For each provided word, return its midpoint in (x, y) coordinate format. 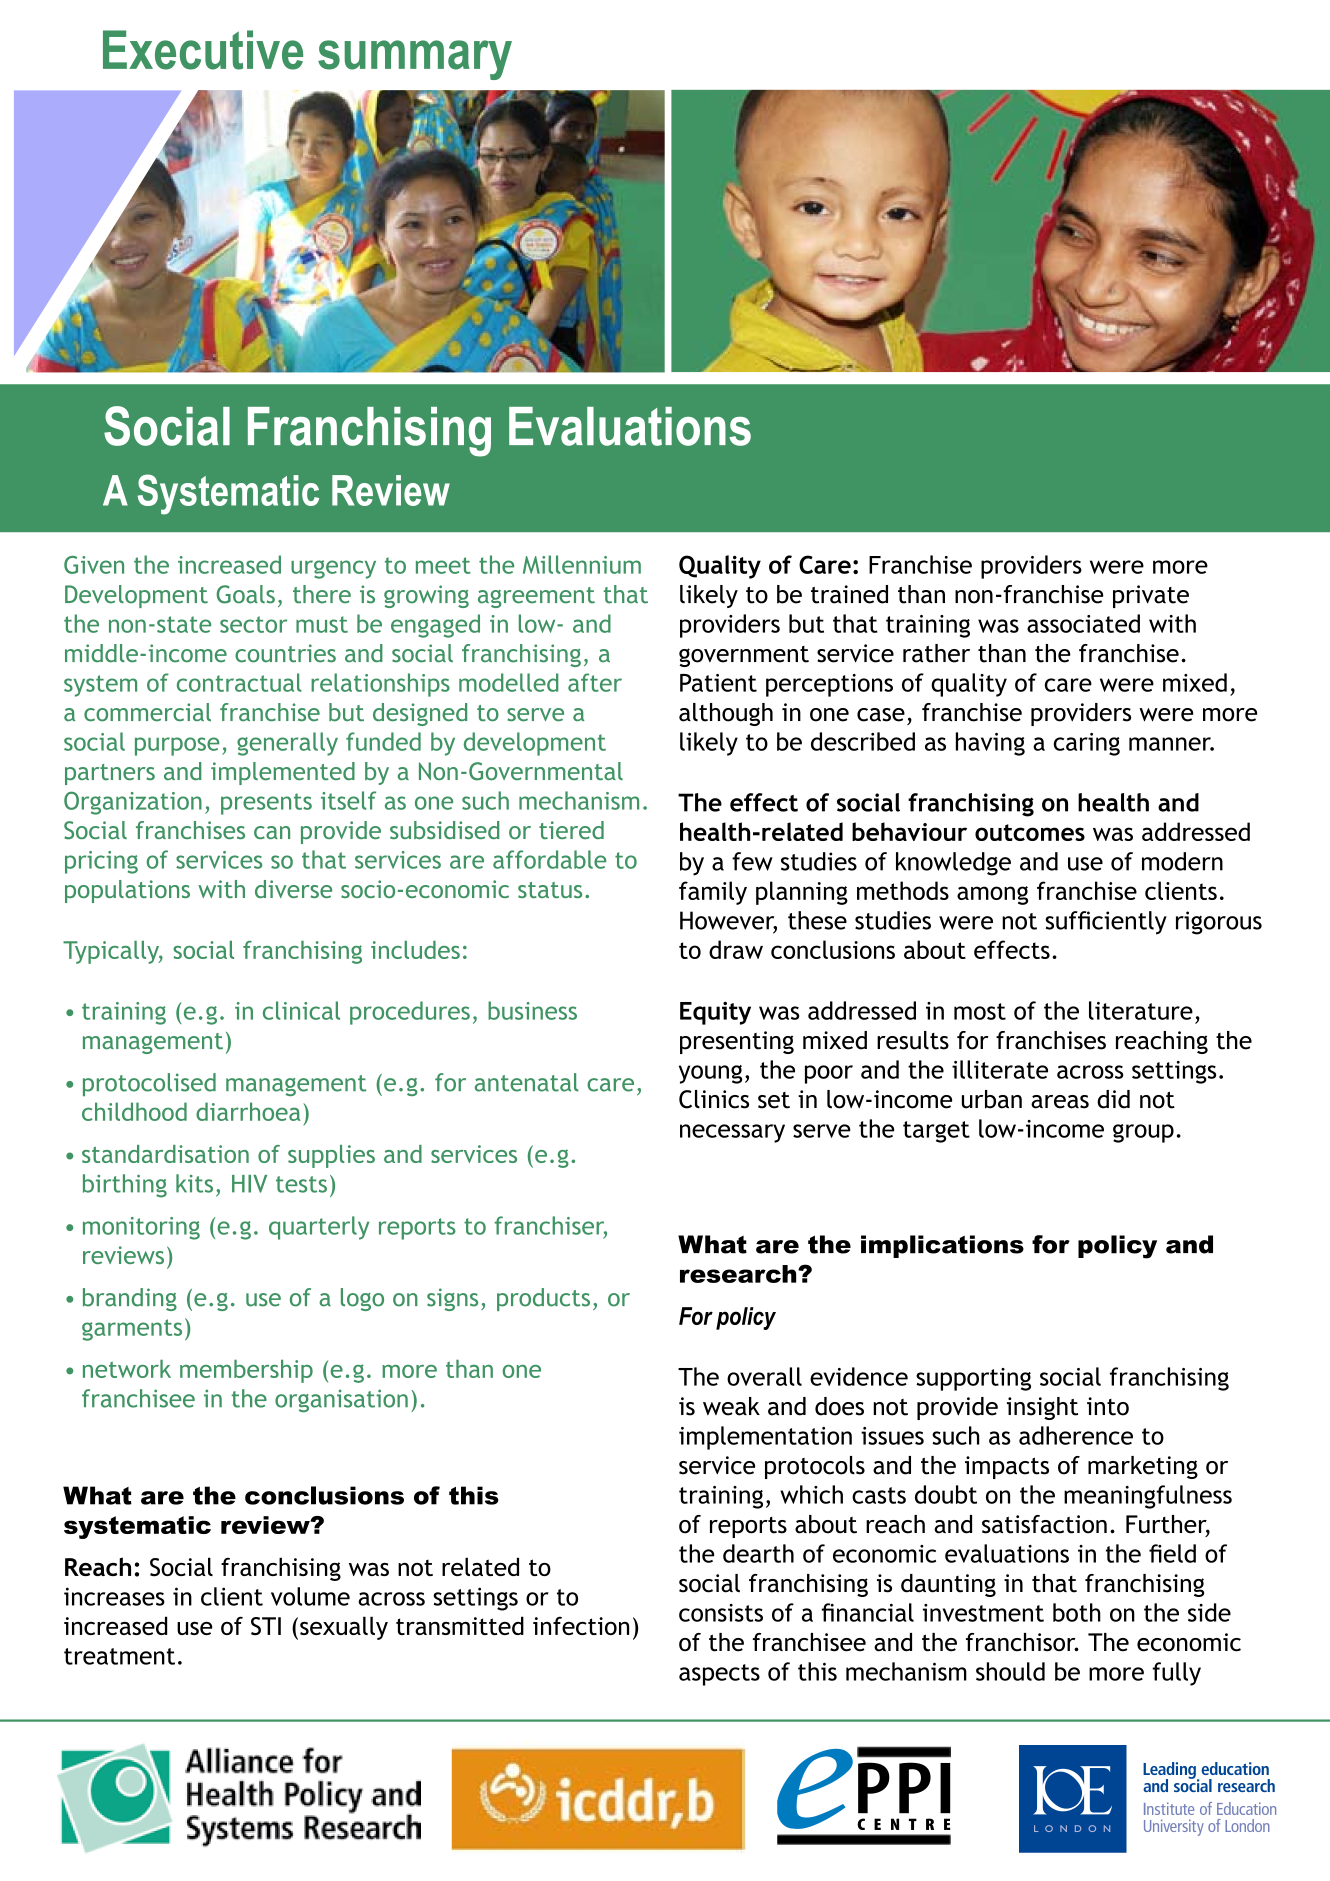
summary (415, 60)
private (1151, 596)
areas (1060, 1102)
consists (721, 1613)
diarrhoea (248, 1111)
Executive (203, 50)
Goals (245, 594)
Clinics (714, 1099)
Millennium (582, 564)
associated (1083, 623)
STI (266, 1626)
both (1077, 1612)
